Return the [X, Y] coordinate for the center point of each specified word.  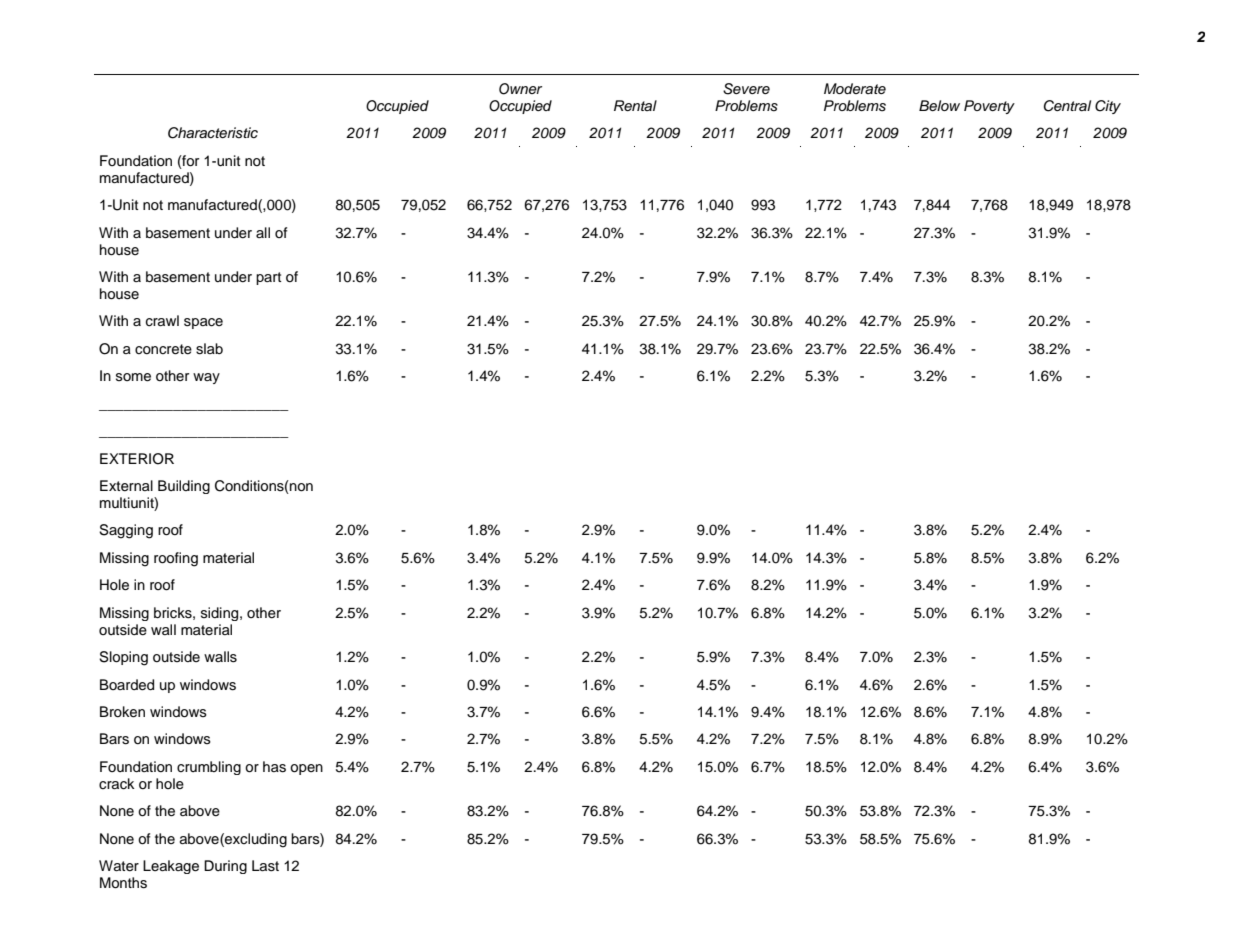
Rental [635, 105]
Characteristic [213, 133]
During [225, 867]
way [206, 378]
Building [184, 487]
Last [265, 866]
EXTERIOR [137, 459]
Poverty [989, 107]
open [306, 769]
